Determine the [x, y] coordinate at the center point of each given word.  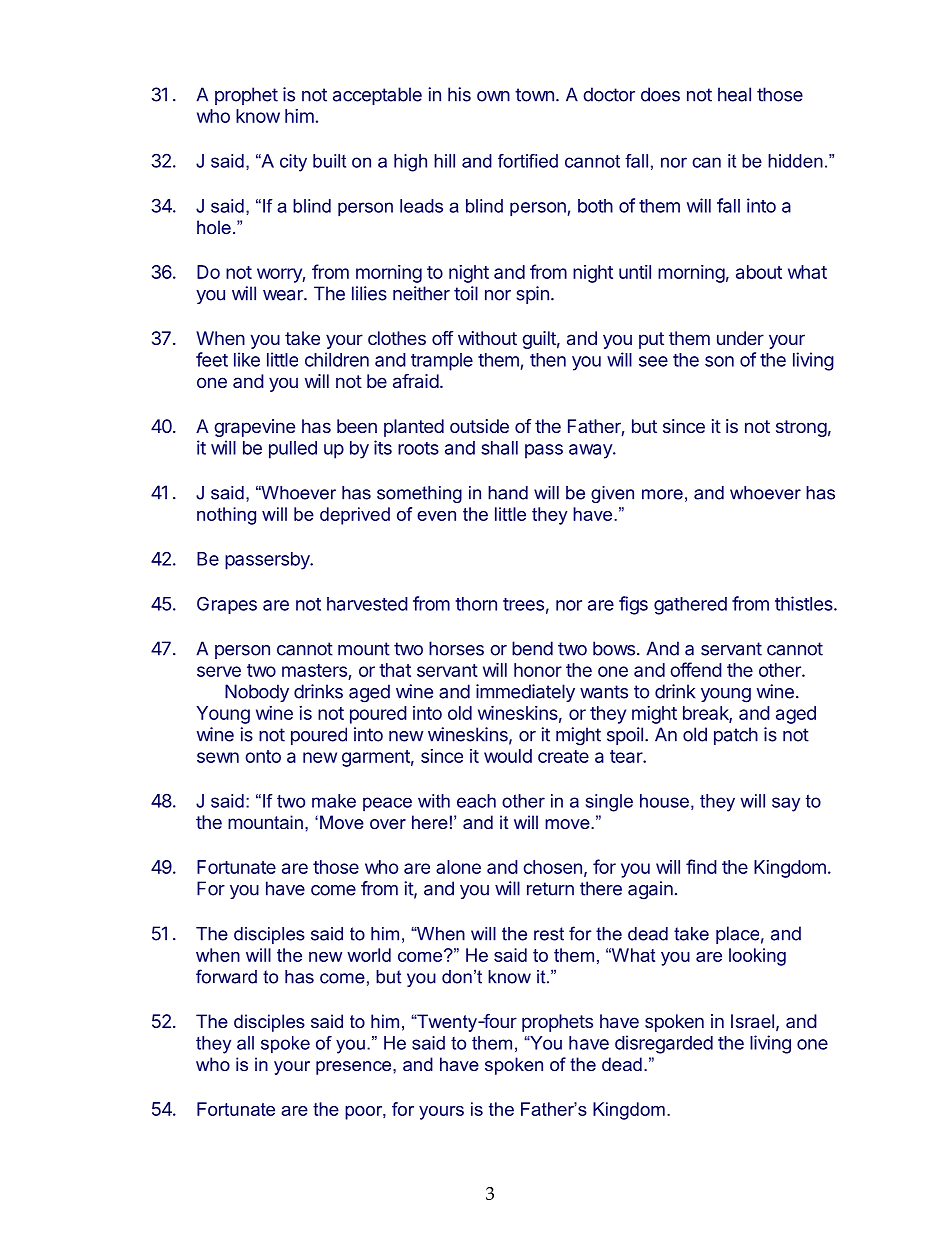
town [534, 95]
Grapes [227, 605]
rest [549, 934]
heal [734, 94]
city [293, 163]
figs [633, 605]
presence [355, 1068]
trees [523, 604]
